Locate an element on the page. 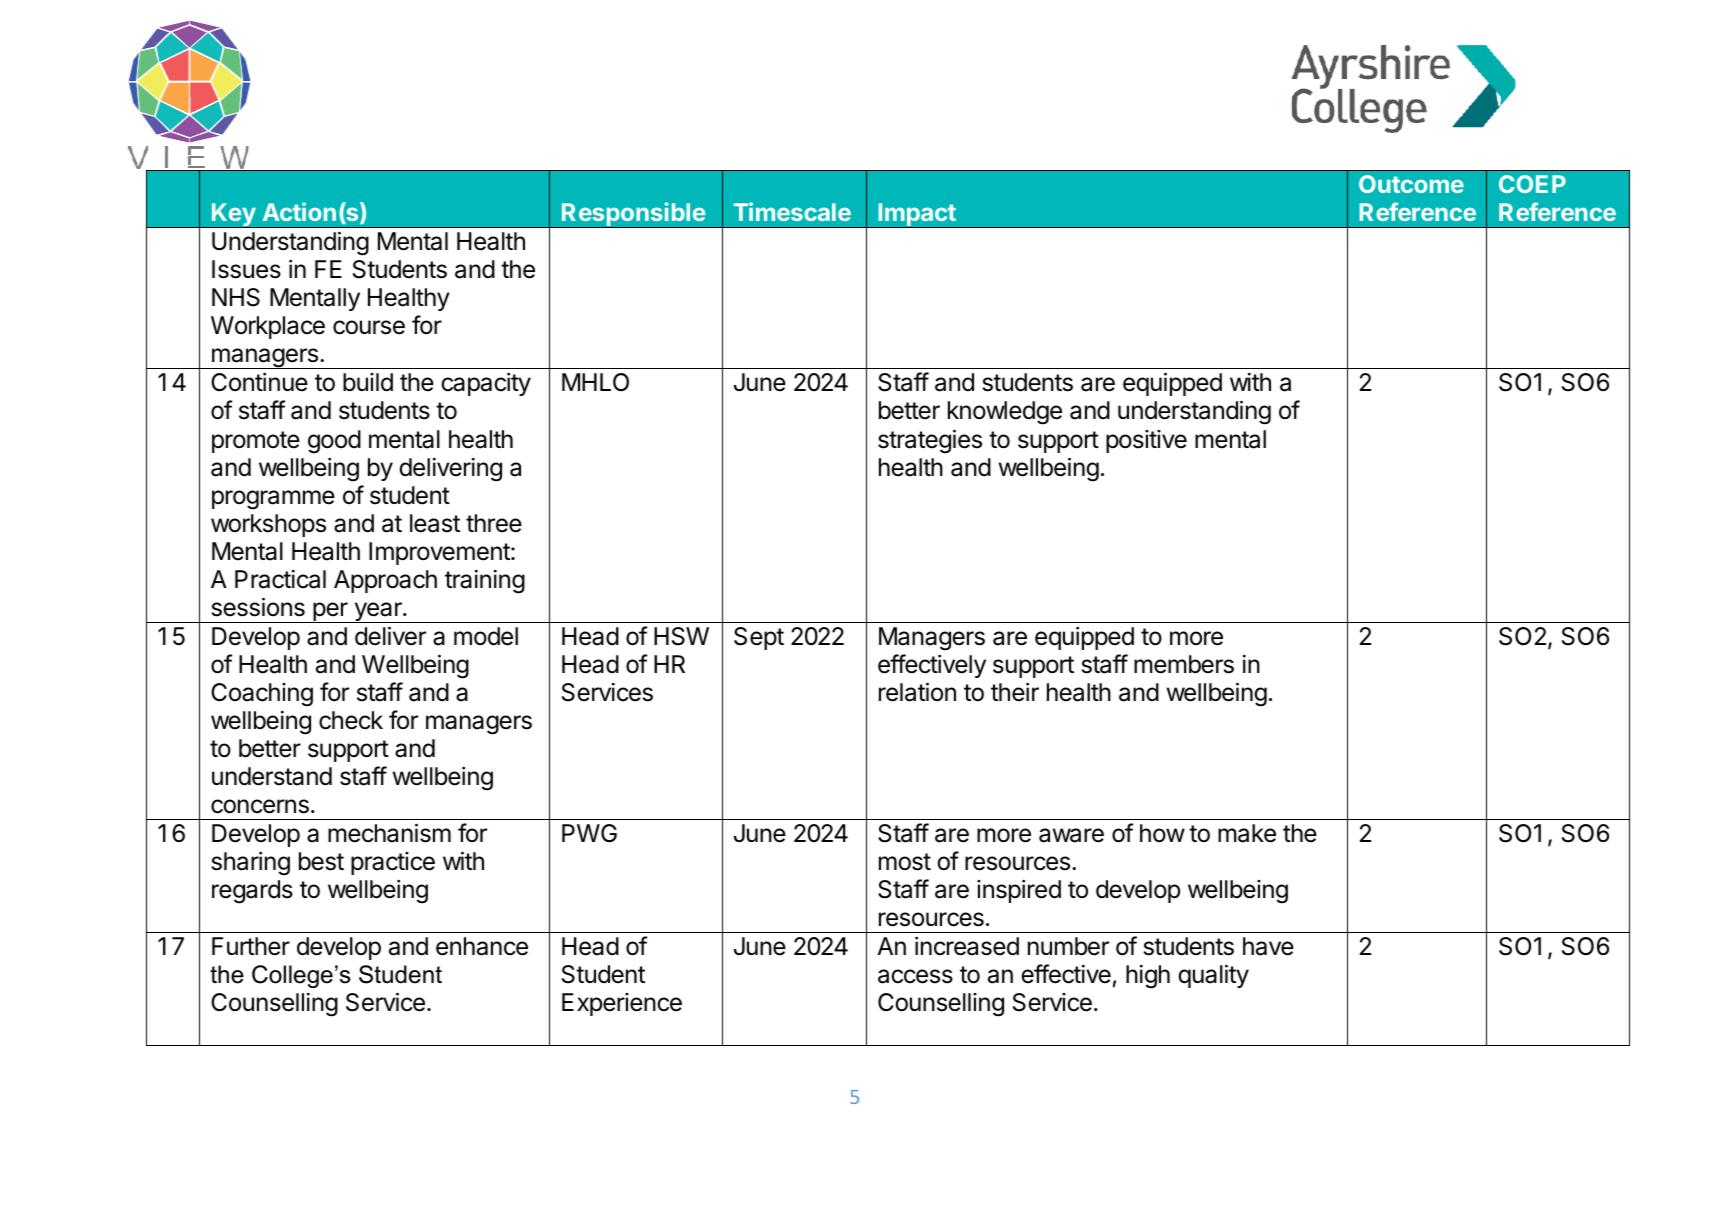  access is located at coordinates (915, 976).
